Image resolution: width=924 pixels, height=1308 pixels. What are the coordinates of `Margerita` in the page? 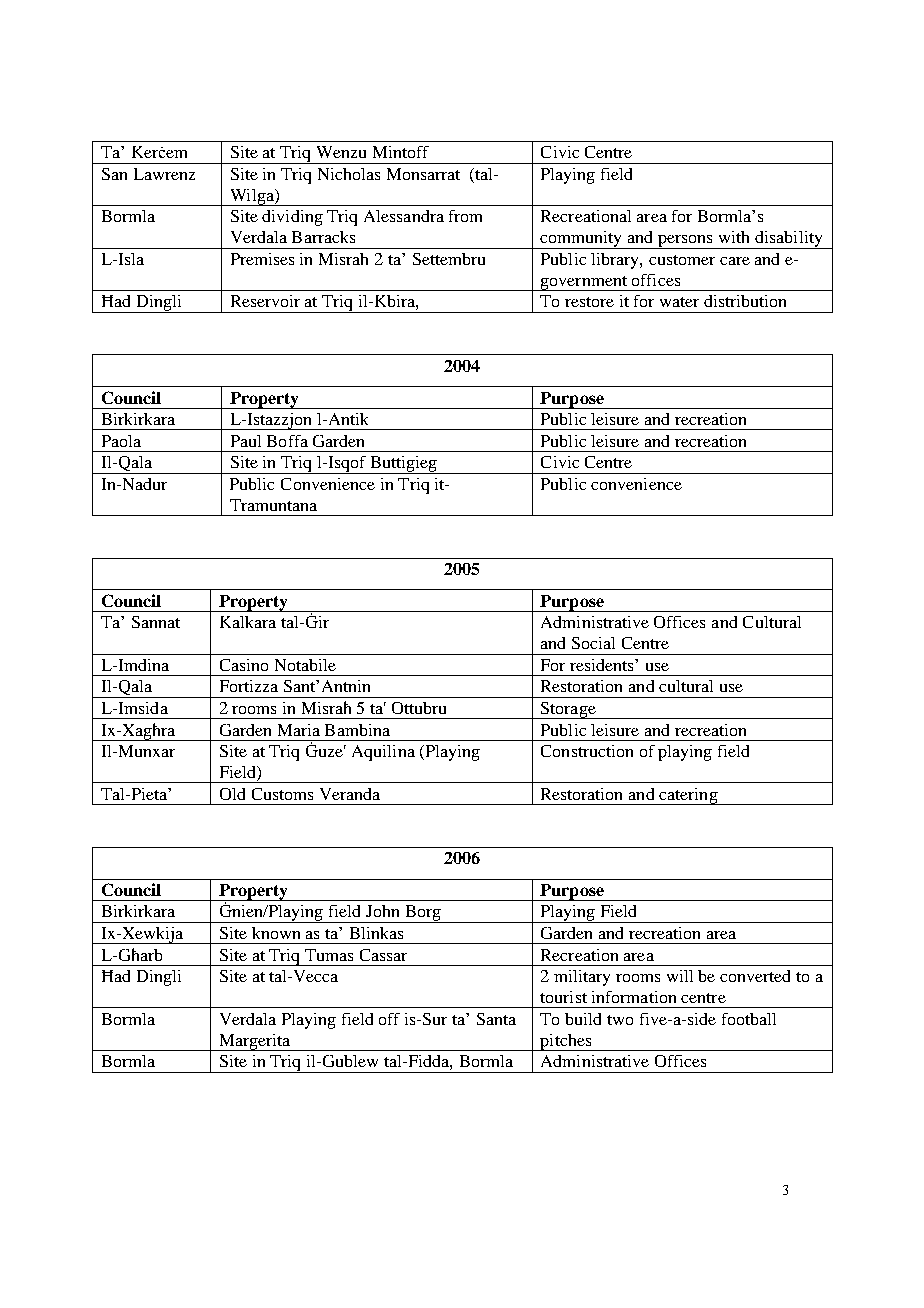 It's located at (255, 1042).
